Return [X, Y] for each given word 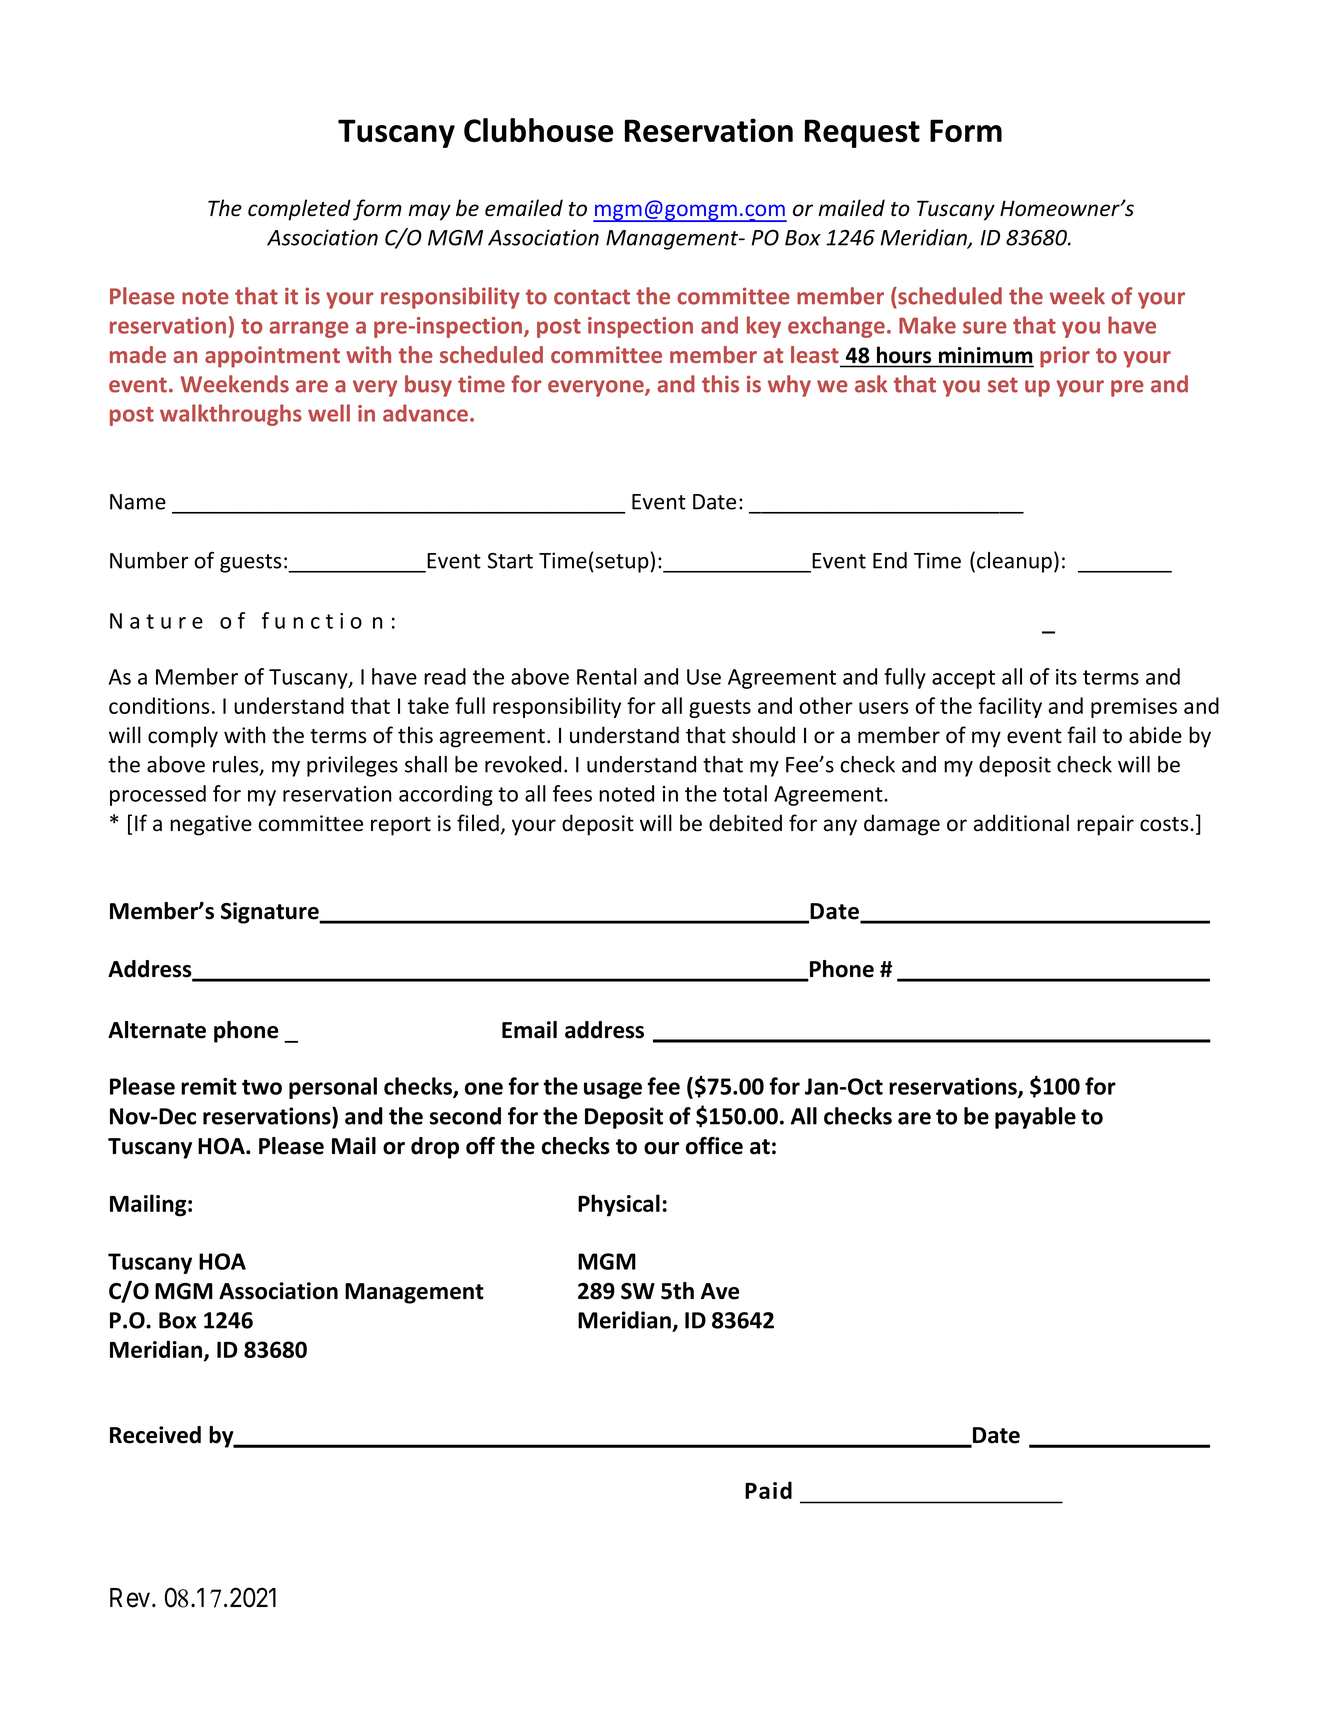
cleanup [1014, 562]
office [714, 1146]
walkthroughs [231, 415]
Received [155, 1435]
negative [211, 825]
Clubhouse [538, 130]
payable [1035, 1118]
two [262, 1087]
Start [510, 561]
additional [1021, 823]
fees [572, 793]
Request [862, 133]
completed [299, 210]
